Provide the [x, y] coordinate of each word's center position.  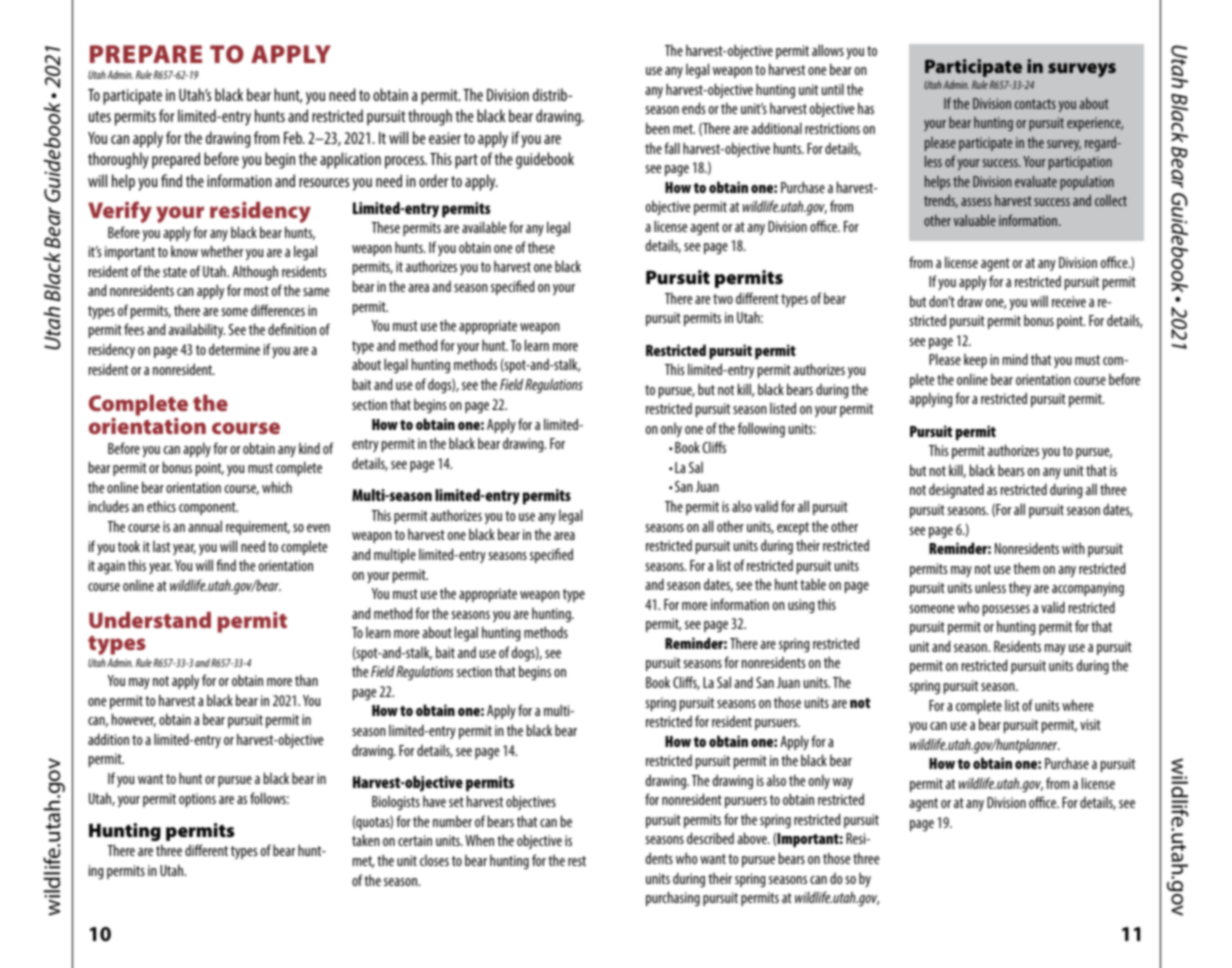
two [723, 299]
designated [956, 491]
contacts [1035, 104]
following [761, 430]
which [277, 487]
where [1077, 705]
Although [255, 273]
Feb [294, 137]
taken [366, 840]
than [306, 680]
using [801, 606]
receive [1069, 301]
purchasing [673, 899]
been [658, 128]
